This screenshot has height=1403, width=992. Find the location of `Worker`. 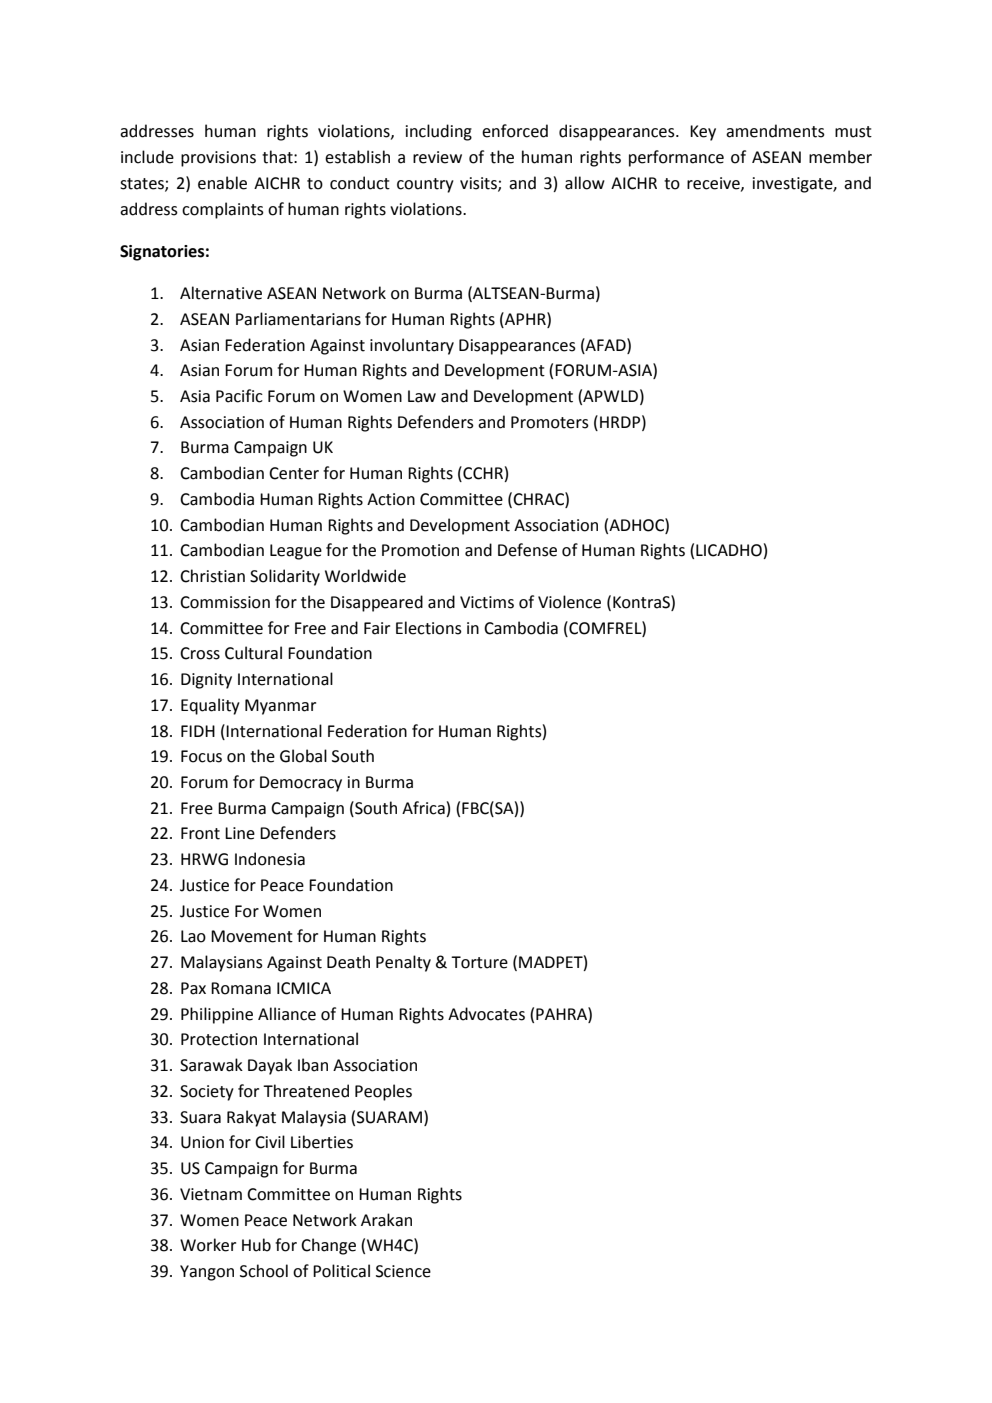

Worker is located at coordinates (208, 1245).
